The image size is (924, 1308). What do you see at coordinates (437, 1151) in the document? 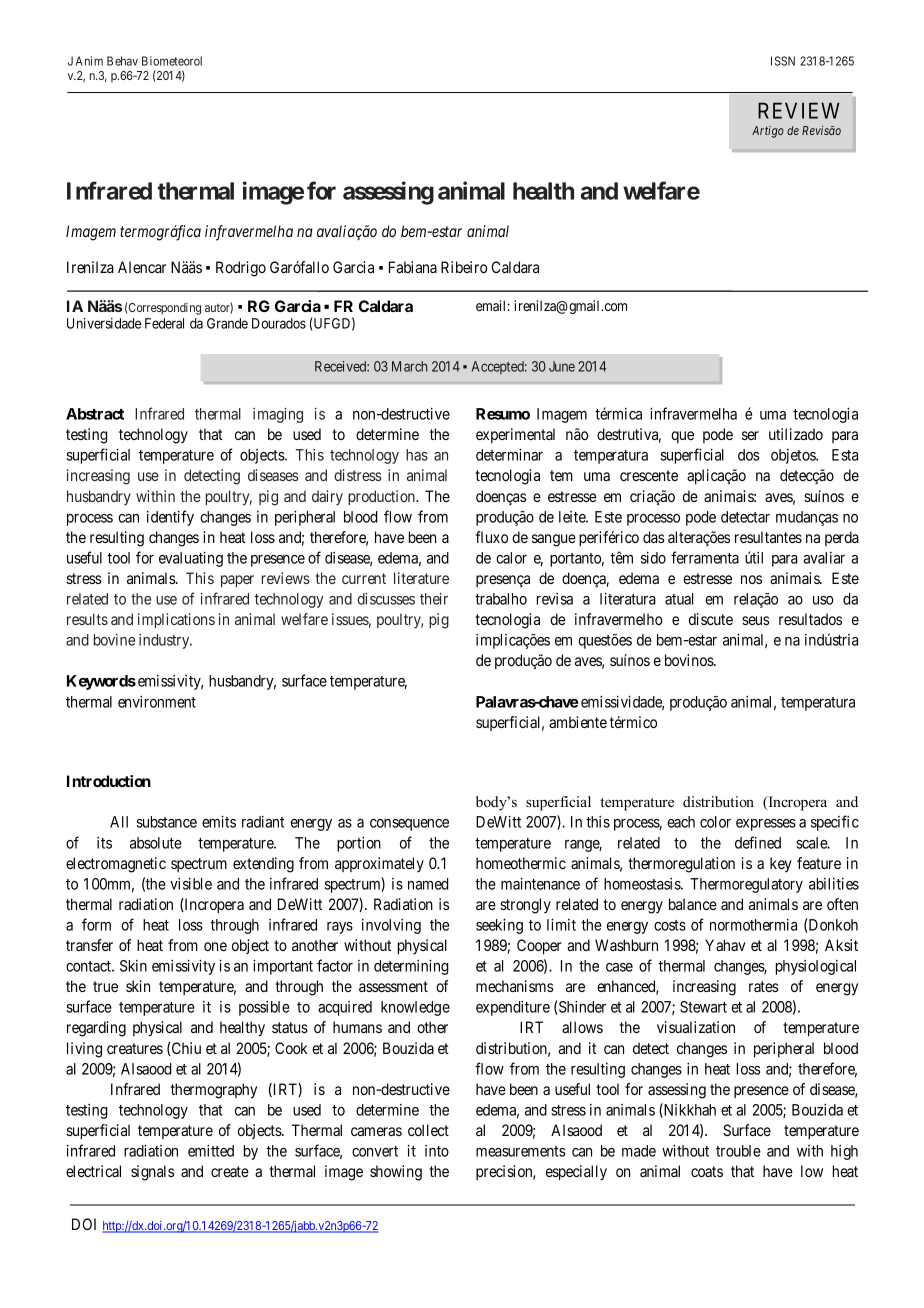
I see `into` at bounding box center [437, 1151].
